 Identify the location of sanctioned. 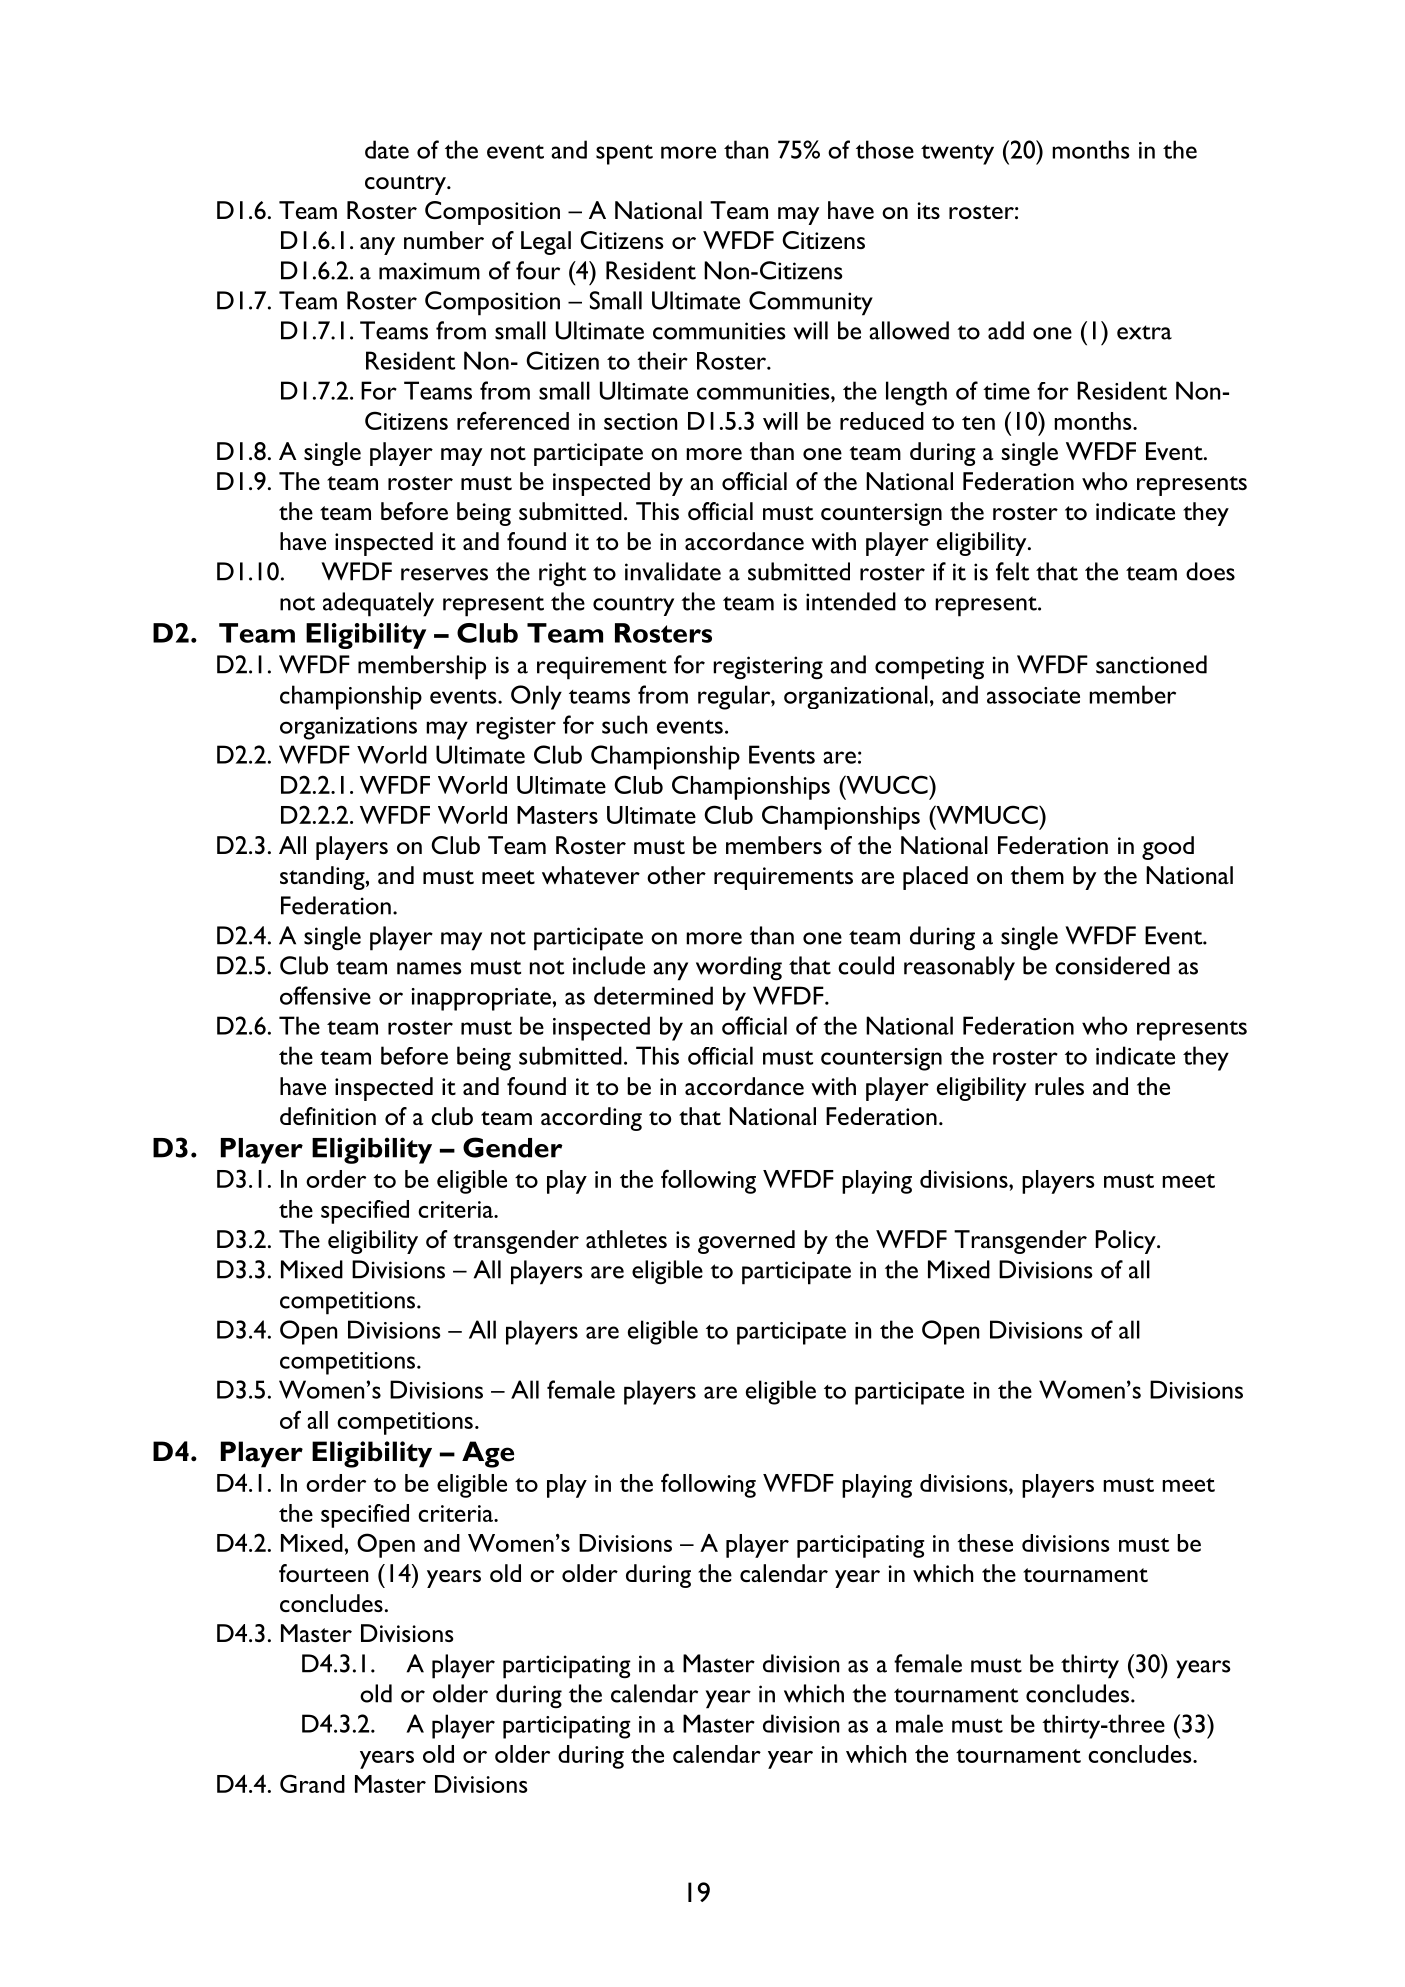
(1151, 664).
